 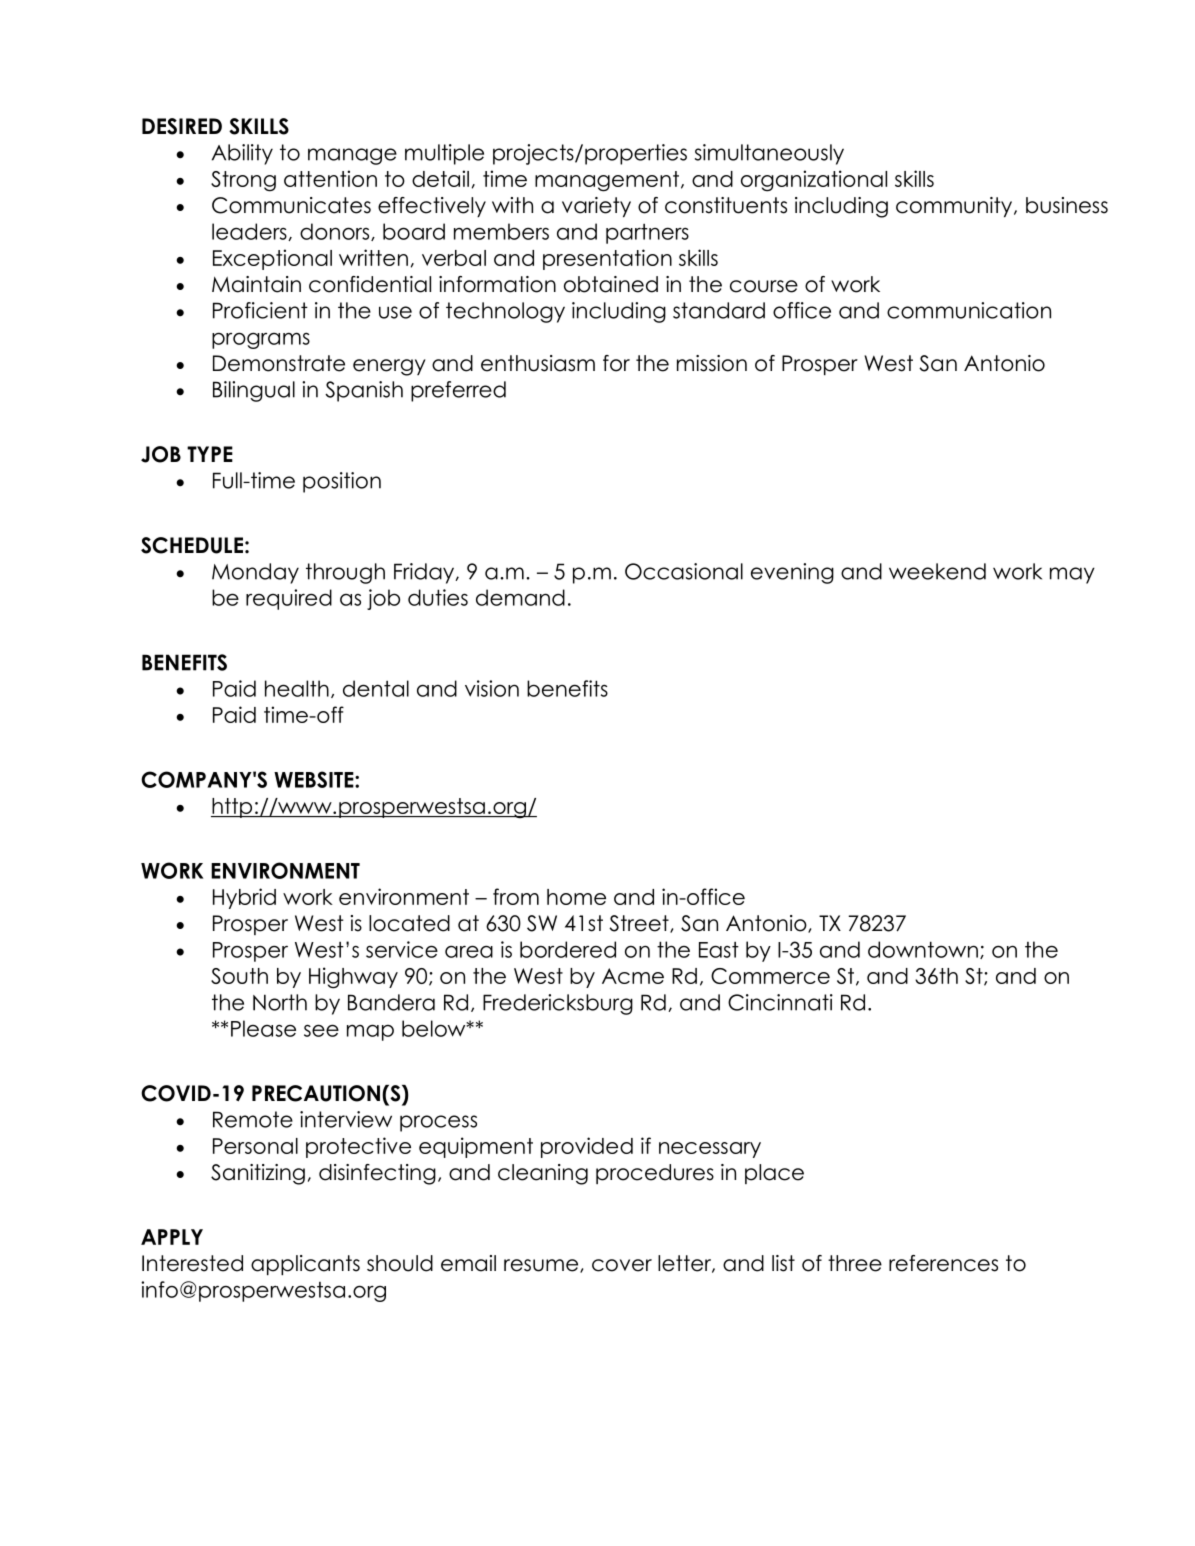 I want to click on community, so click(x=955, y=207).
